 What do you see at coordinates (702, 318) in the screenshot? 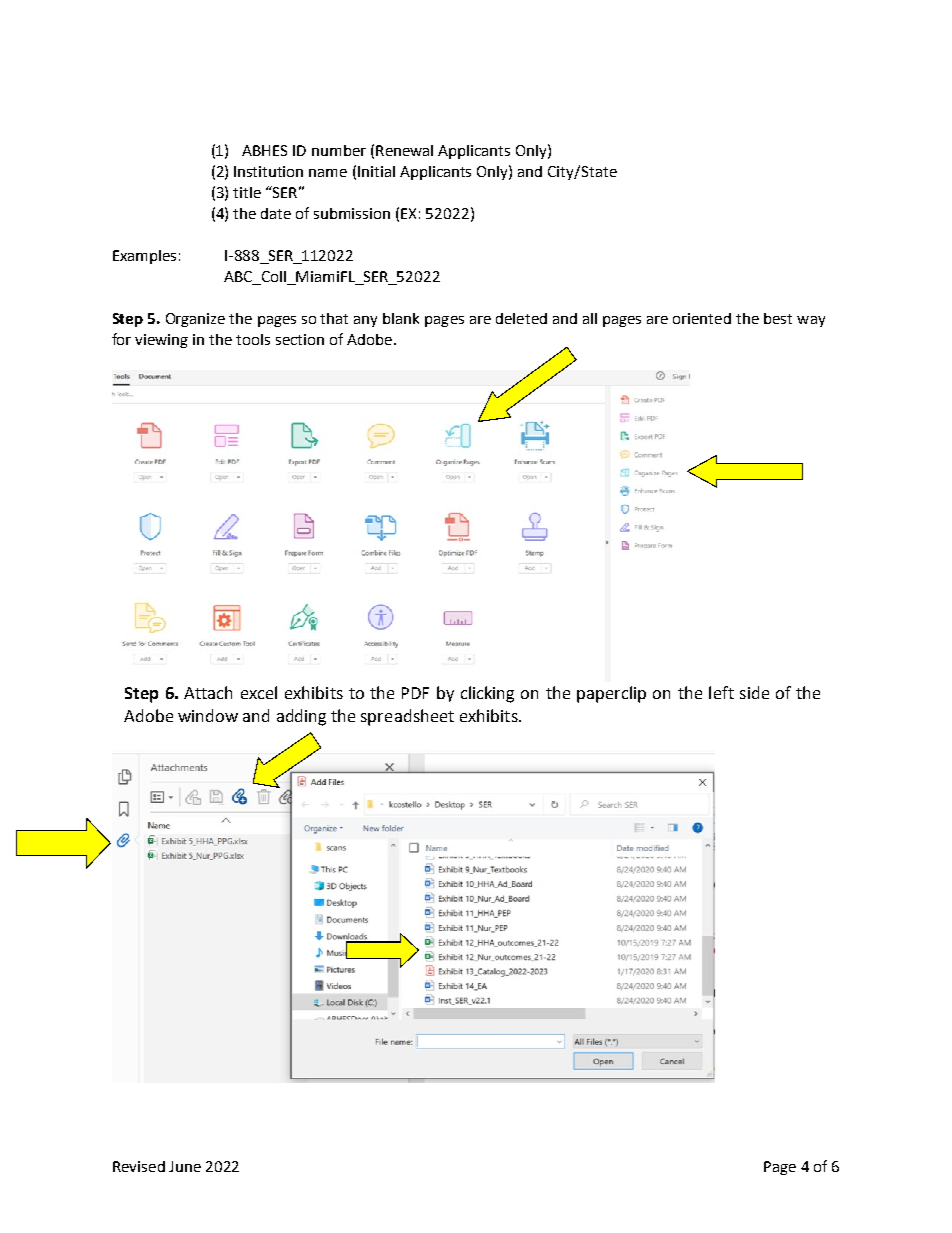
I see `oriented` at bounding box center [702, 318].
